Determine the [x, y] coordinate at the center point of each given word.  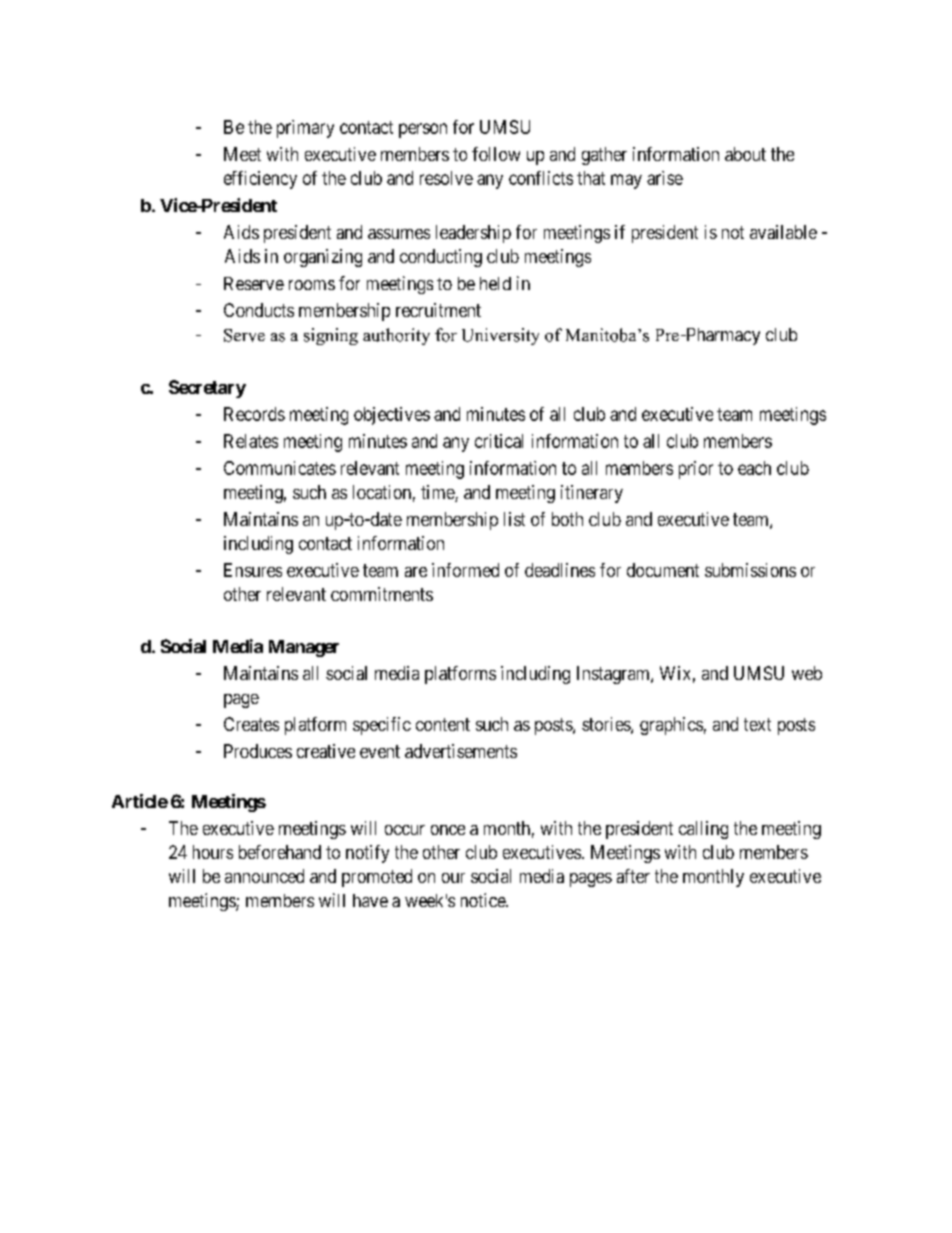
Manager [304, 648]
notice [484, 900]
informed [465, 570]
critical [499, 441]
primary [305, 129]
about [745, 154]
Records [254, 414]
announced [264, 876]
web [807, 673]
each [754, 468]
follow [496, 154]
